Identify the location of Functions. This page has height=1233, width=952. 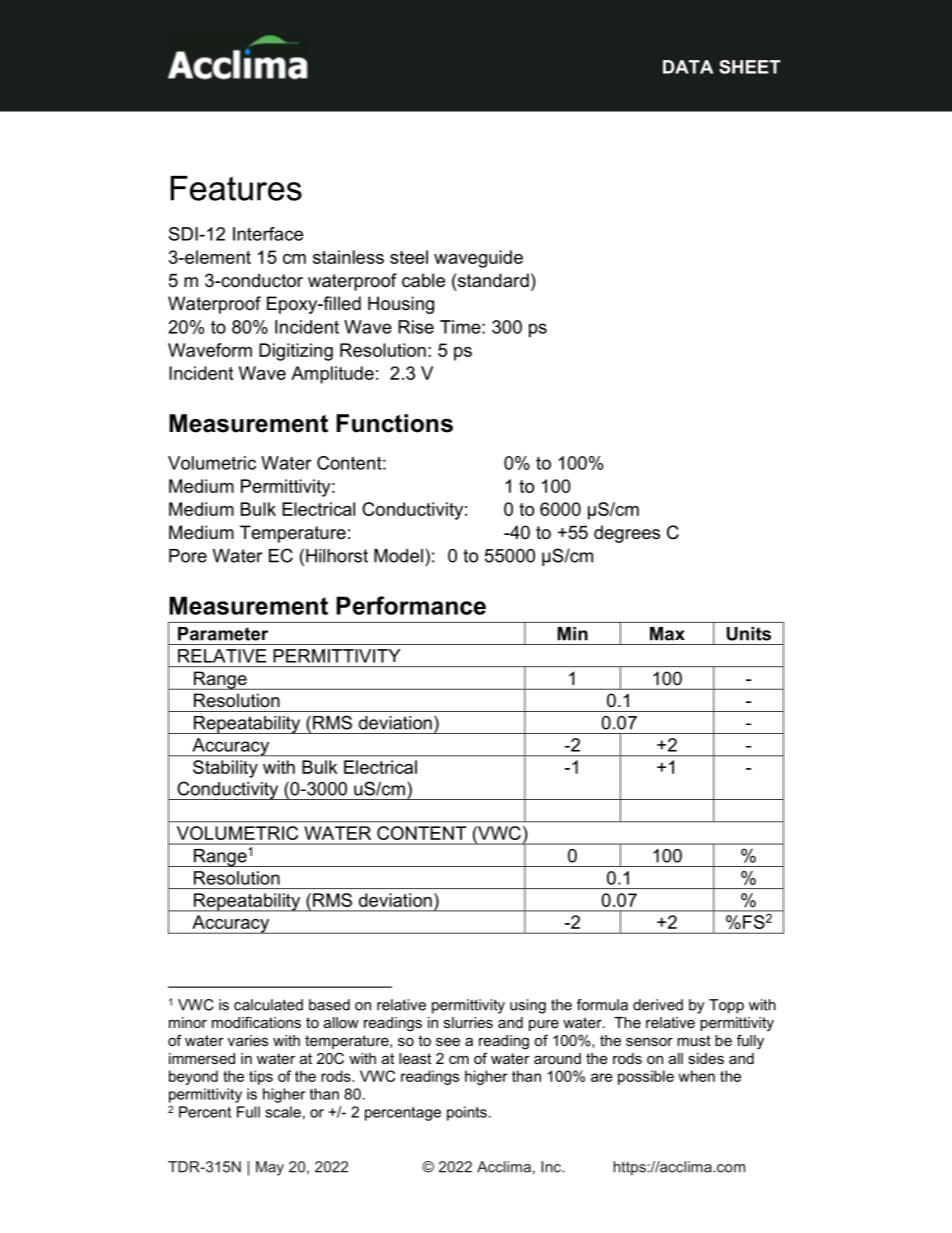
(395, 423).
